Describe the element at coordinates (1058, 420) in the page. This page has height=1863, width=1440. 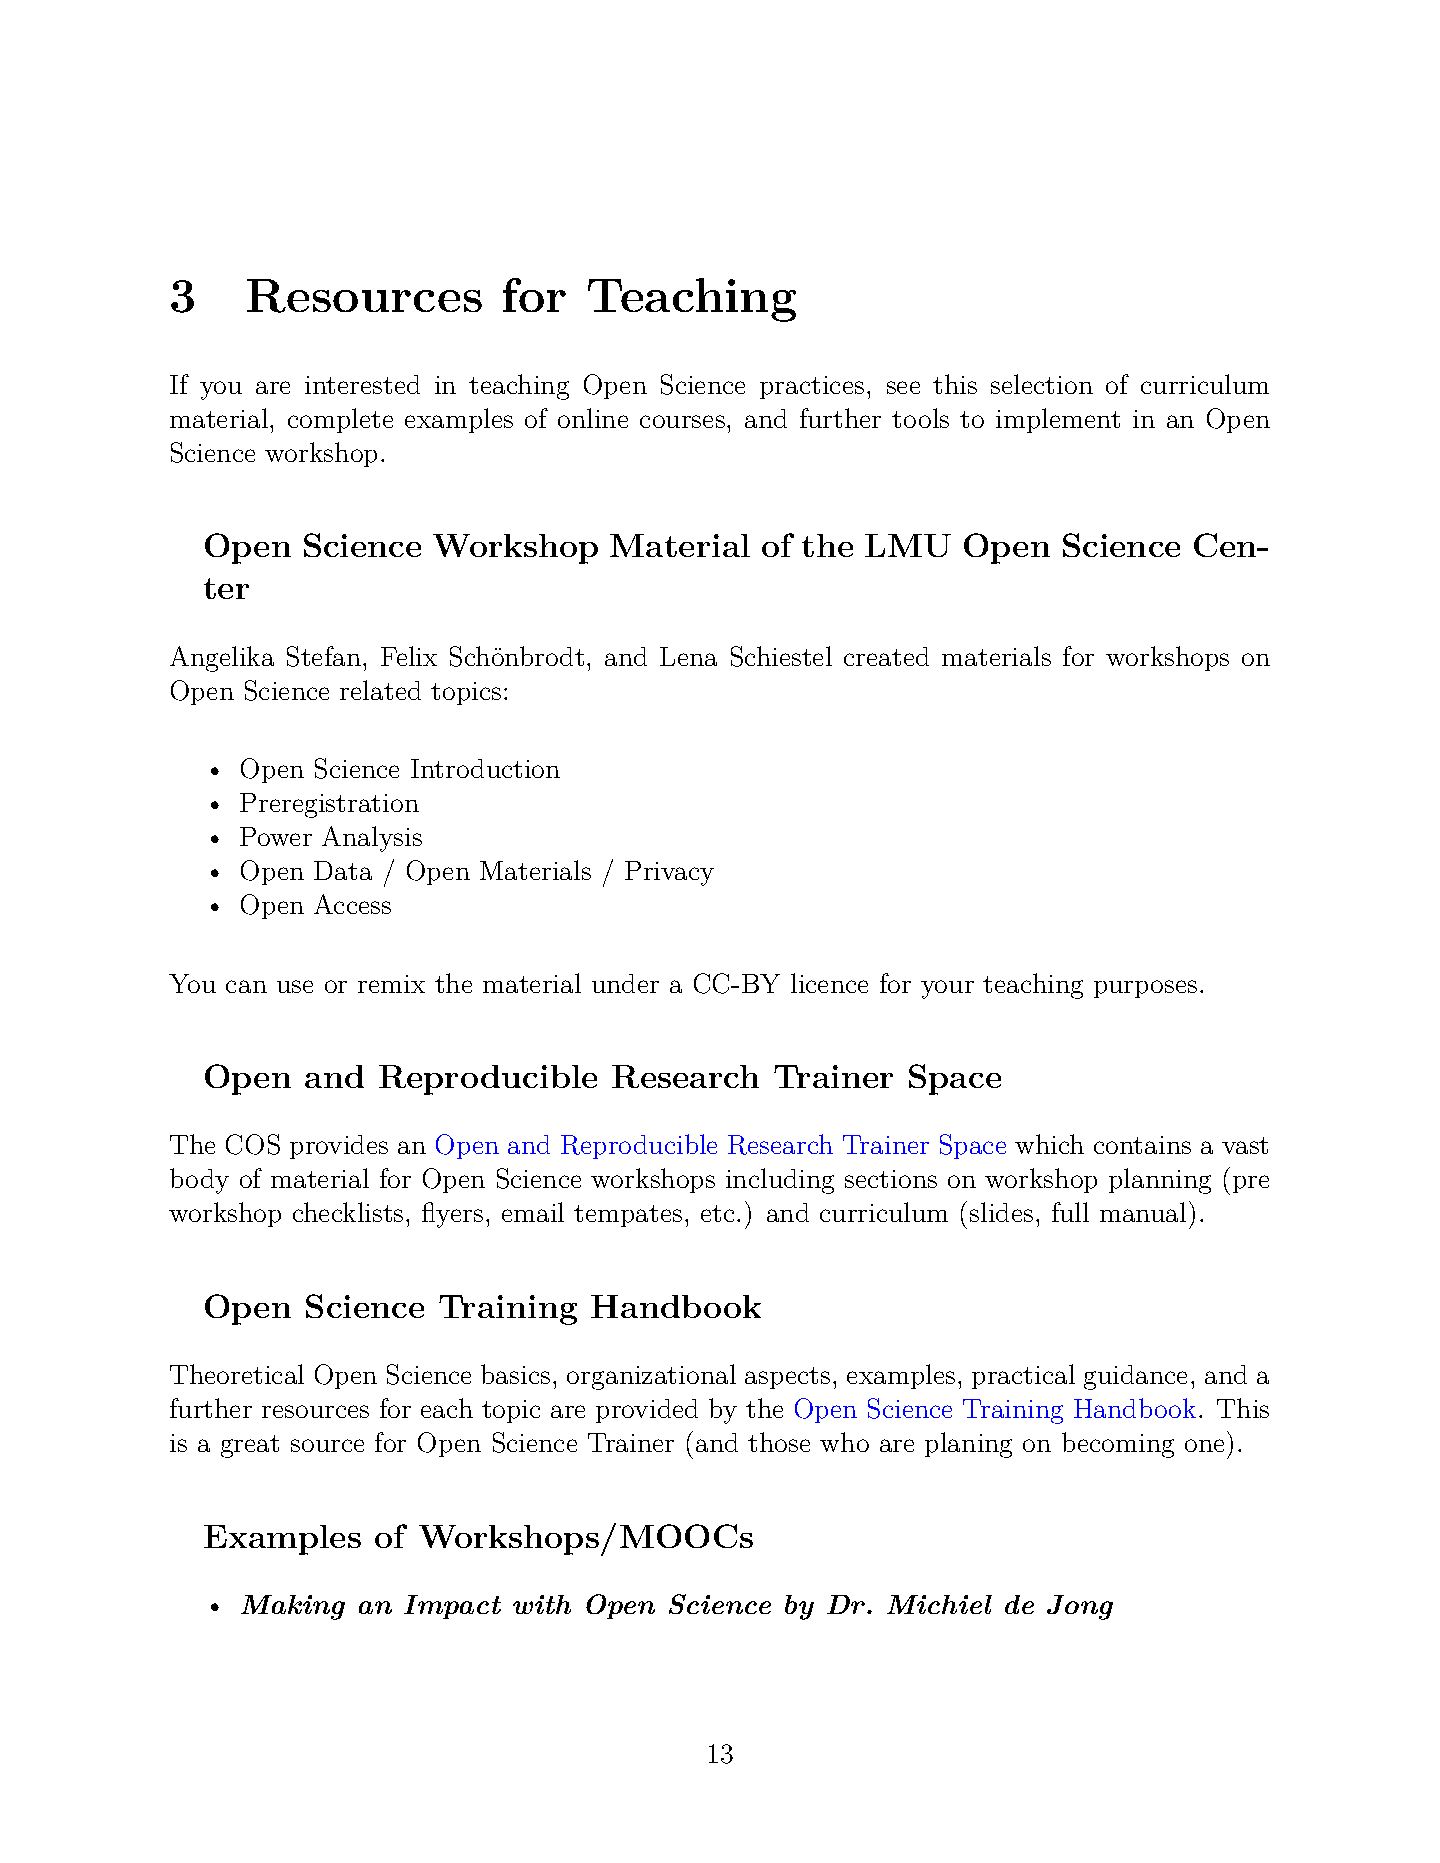
I see `implement` at that location.
